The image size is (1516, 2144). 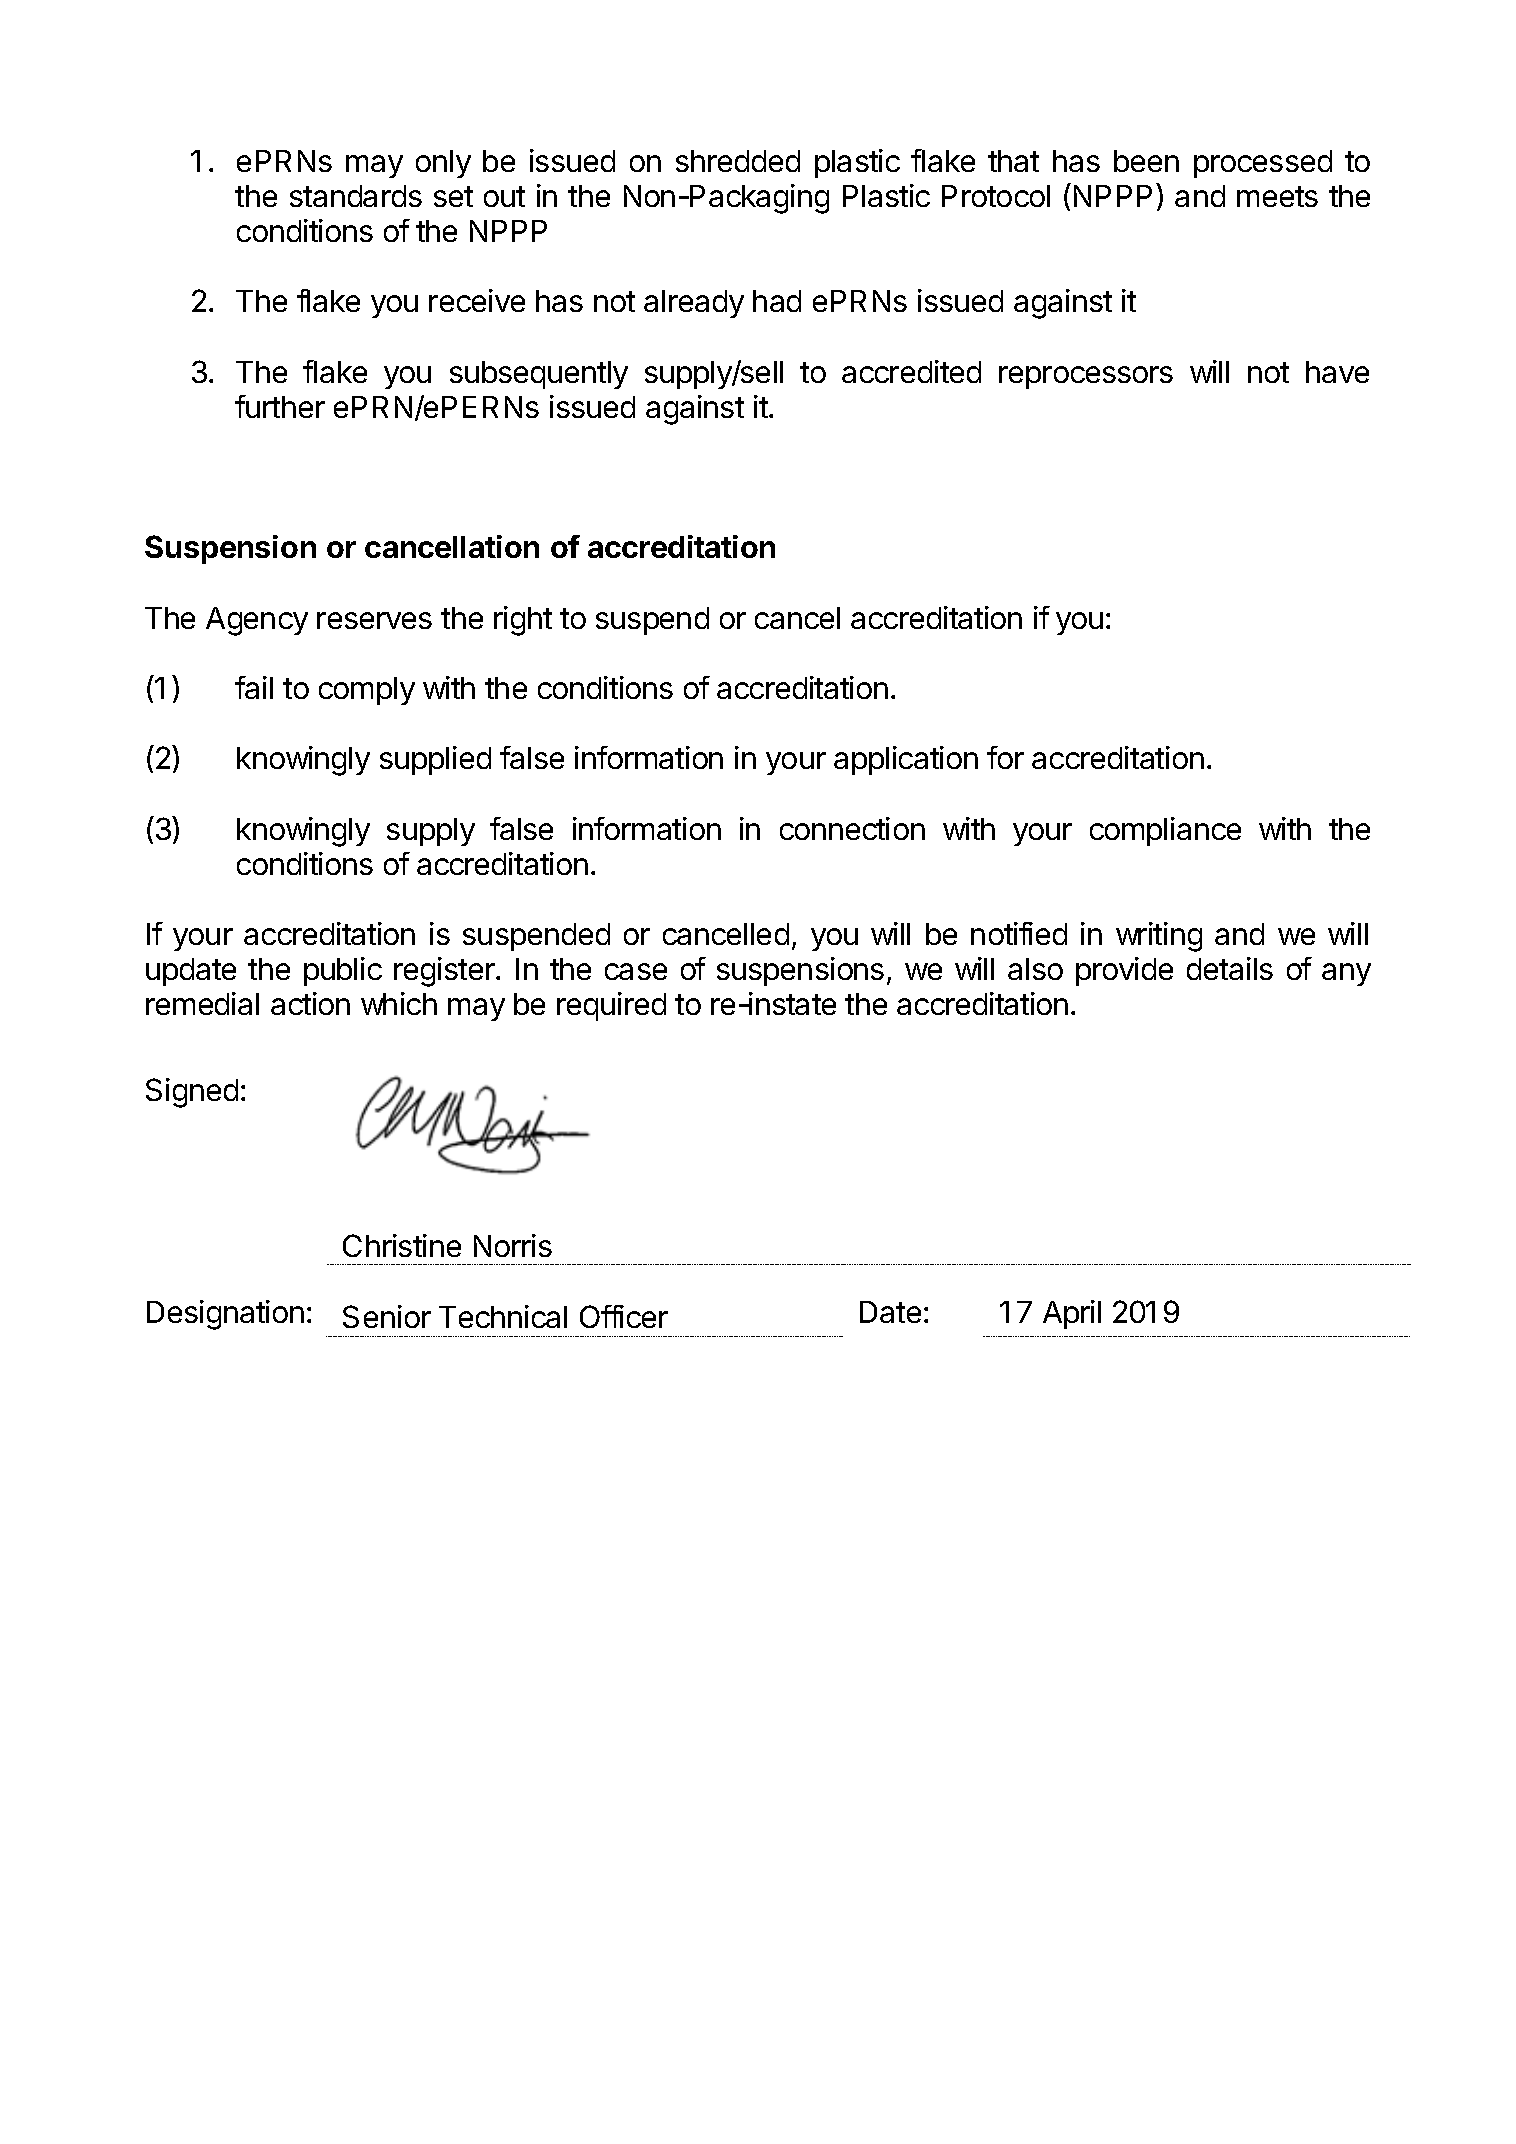 What do you see at coordinates (387, 1316) in the screenshot?
I see `Senior` at bounding box center [387, 1316].
